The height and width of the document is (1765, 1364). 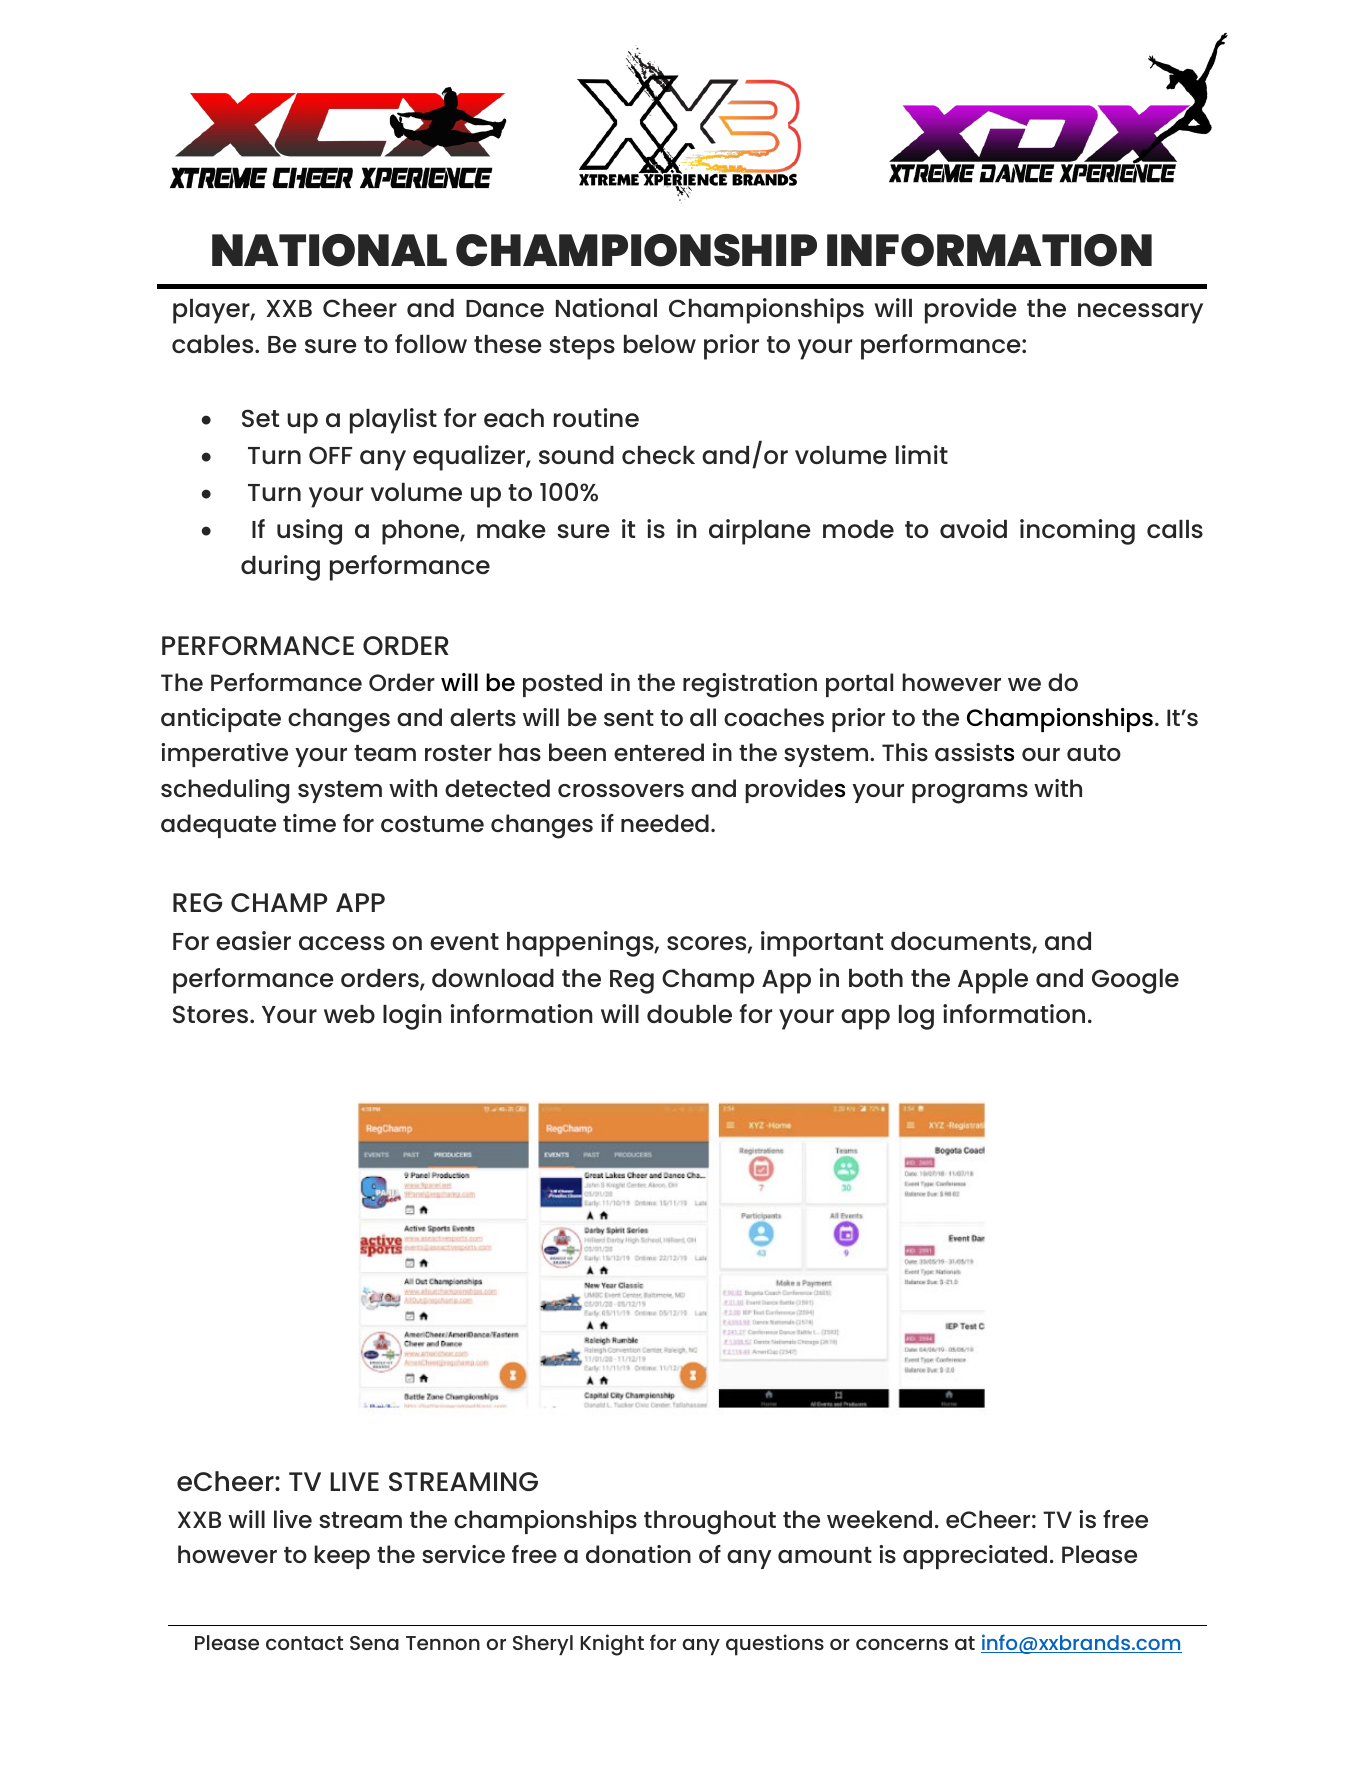 What do you see at coordinates (689, 1014) in the document?
I see `double` at bounding box center [689, 1014].
